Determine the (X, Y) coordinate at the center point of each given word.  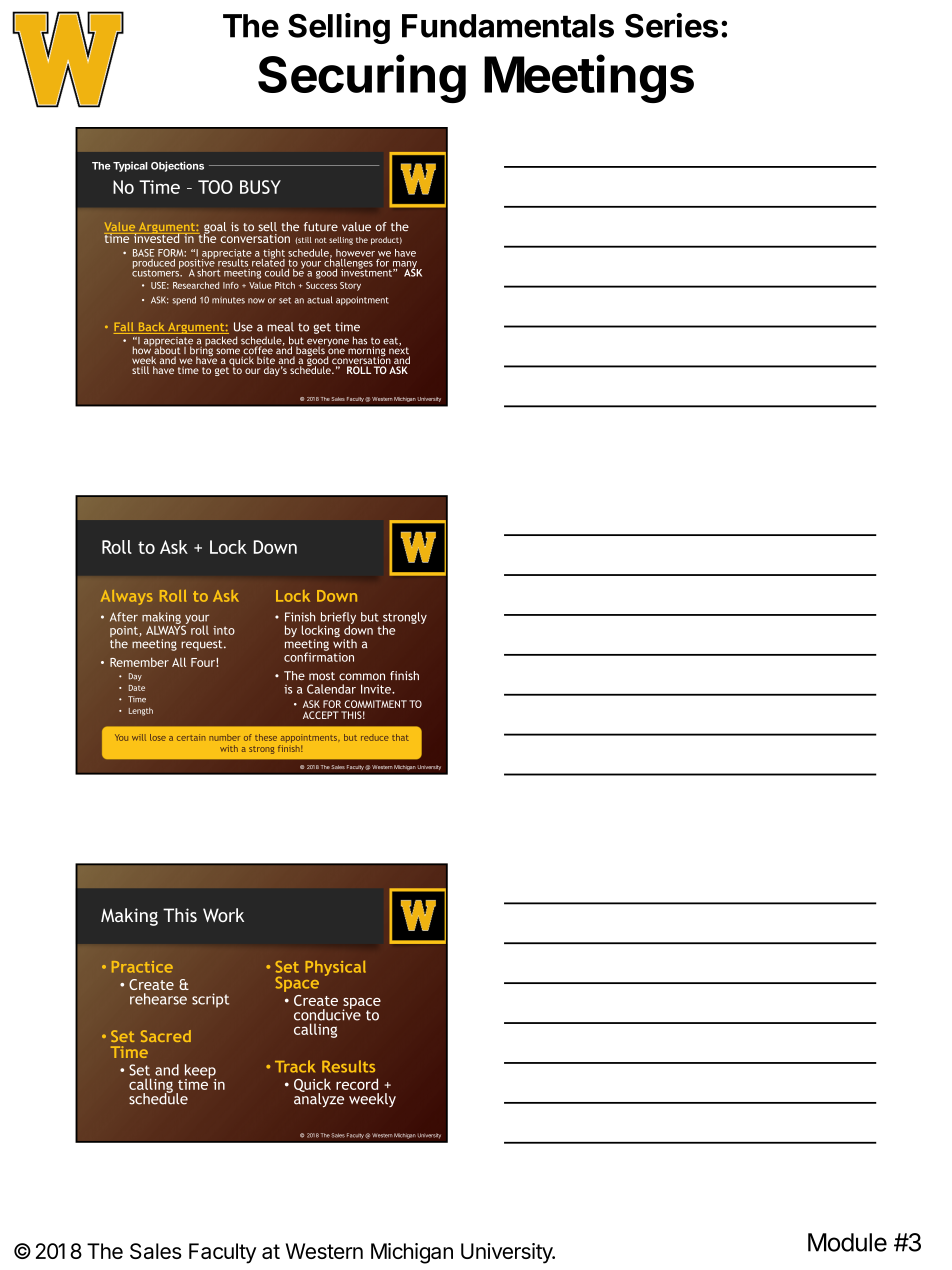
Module (847, 1242)
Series (671, 25)
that (400, 737)
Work (223, 915)
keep (200, 1072)
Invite (377, 689)
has (360, 340)
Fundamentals (508, 26)
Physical (335, 968)
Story (350, 286)
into (224, 630)
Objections (177, 166)
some (228, 351)
